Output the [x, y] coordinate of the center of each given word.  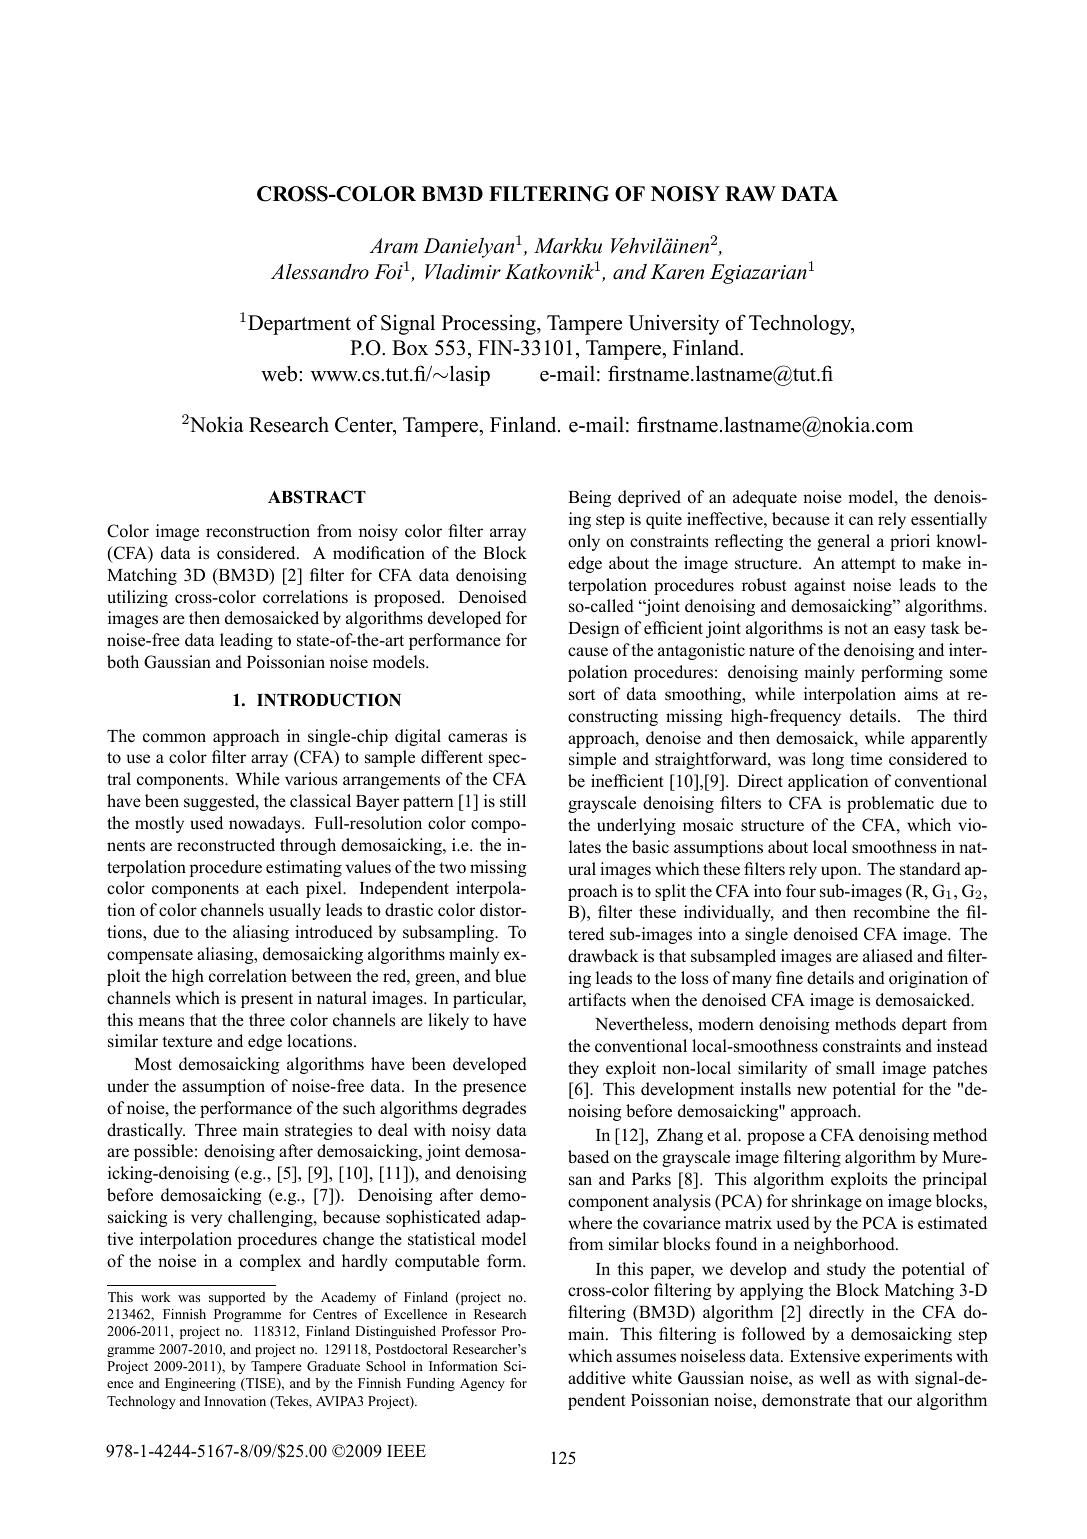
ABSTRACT [317, 497]
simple [592, 760]
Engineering [200, 1384]
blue [510, 976]
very [206, 1220]
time [866, 759]
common [174, 738]
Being [589, 498]
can [861, 521]
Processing [490, 324]
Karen [677, 272]
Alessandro [320, 272]
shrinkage [827, 1202]
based [588, 1157]
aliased [888, 956]
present [267, 1000]
